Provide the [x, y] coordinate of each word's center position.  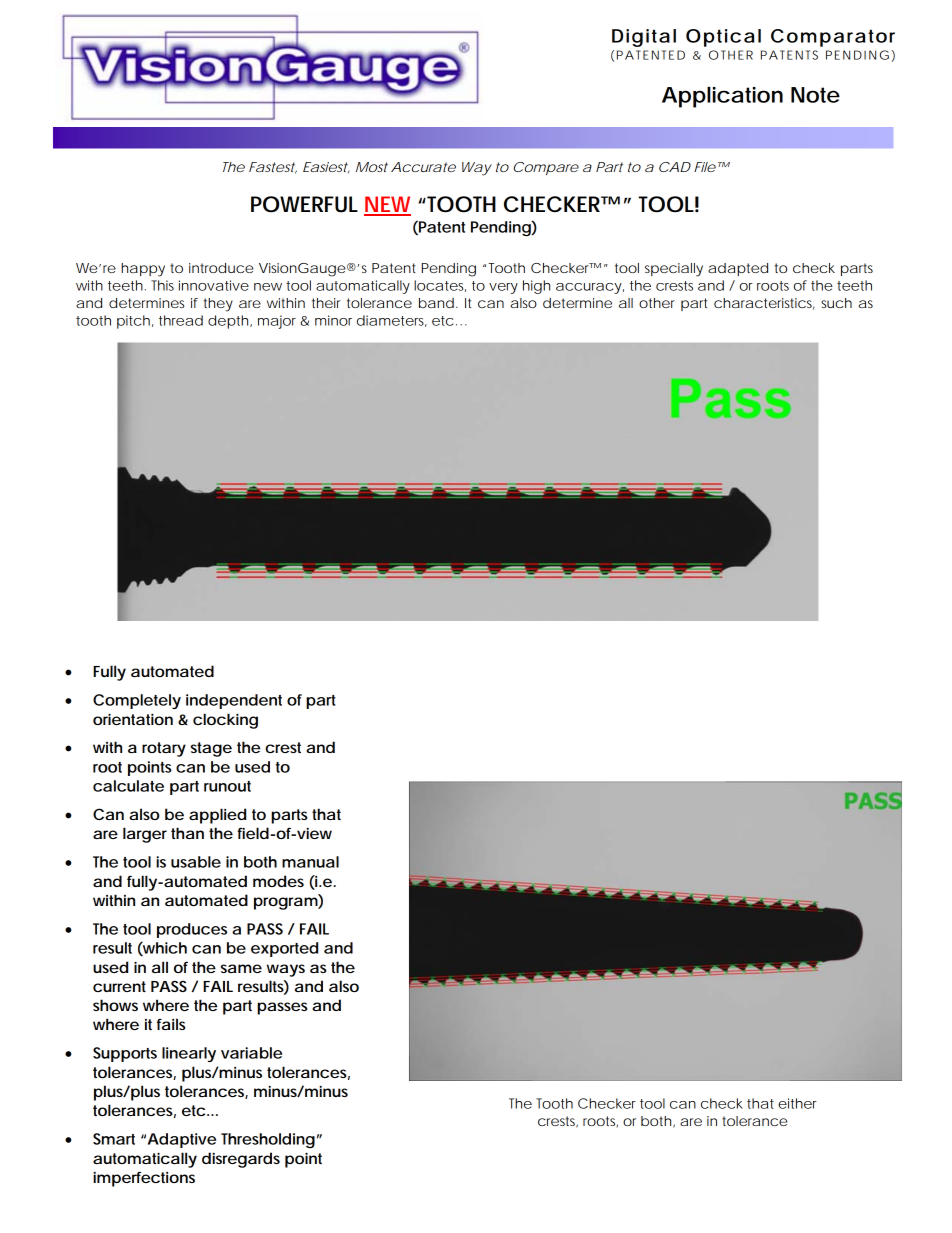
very [503, 288]
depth [229, 322]
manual [310, 862]
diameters [392, 321]
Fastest [273, 168]
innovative [214, 285]
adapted [738, 269]
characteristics [764, 304]
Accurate [423, 167]
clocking [225, 721]
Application [722, 97]
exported [284, 949]
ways [286, 970]
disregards [241, 1160]
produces [192, 930]
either [797, 1103]
